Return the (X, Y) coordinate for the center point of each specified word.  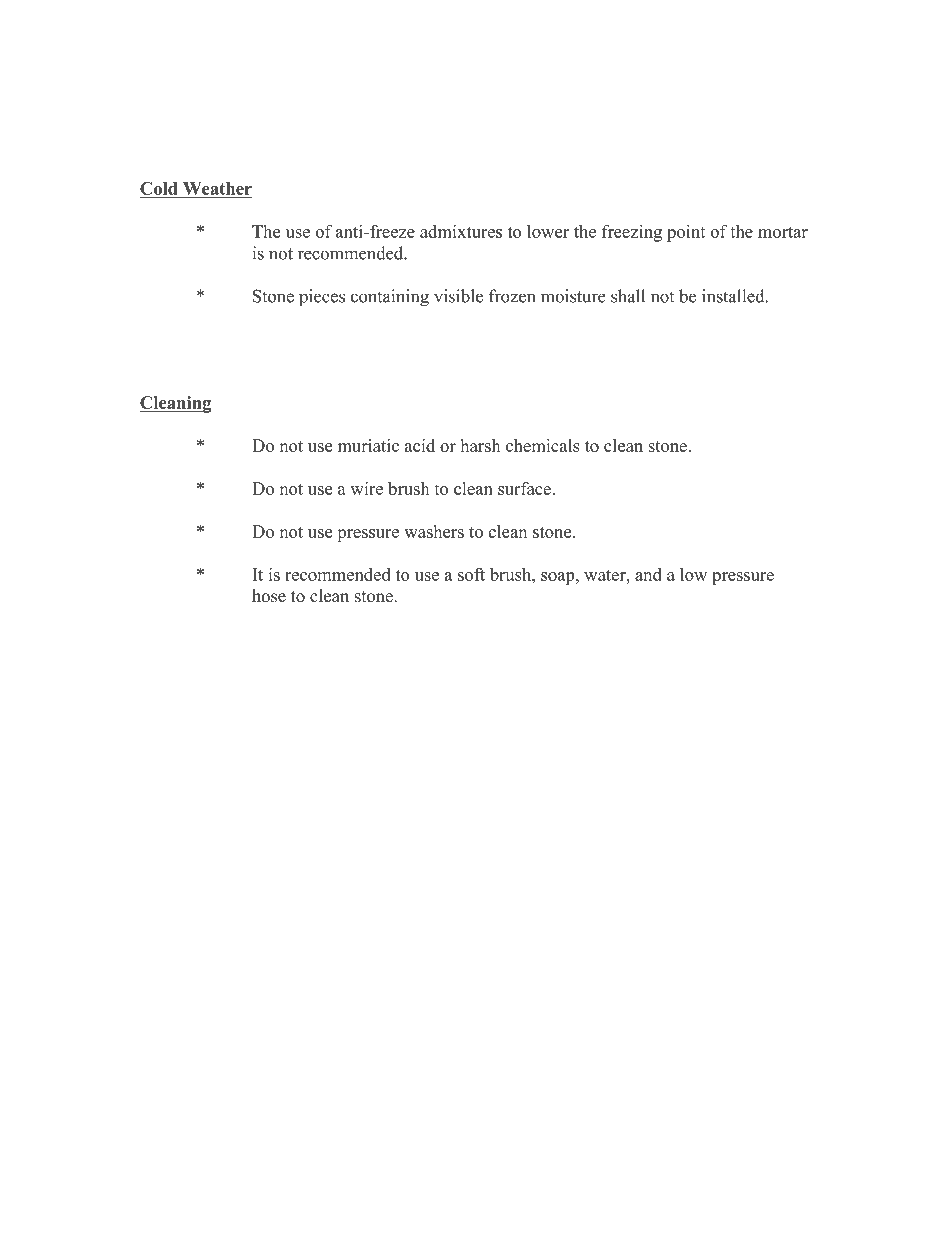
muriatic (368, 445)
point (686, 233)
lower (548, 231)
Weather (217, 188)
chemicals (543, 445)
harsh (480, 445)
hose (269, 596)
